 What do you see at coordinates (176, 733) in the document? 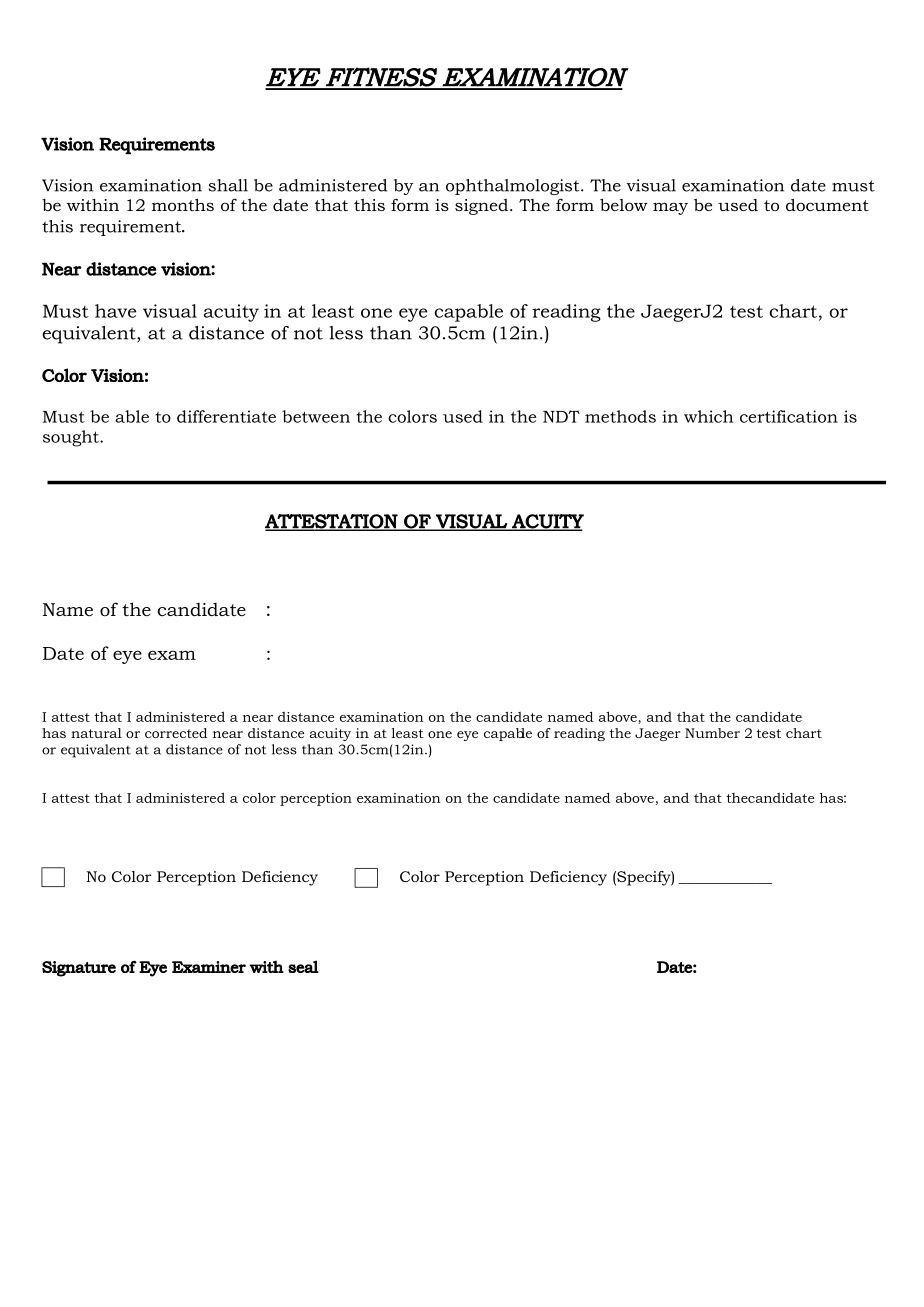
I see `corrected` at bounding box center [176, 733].
